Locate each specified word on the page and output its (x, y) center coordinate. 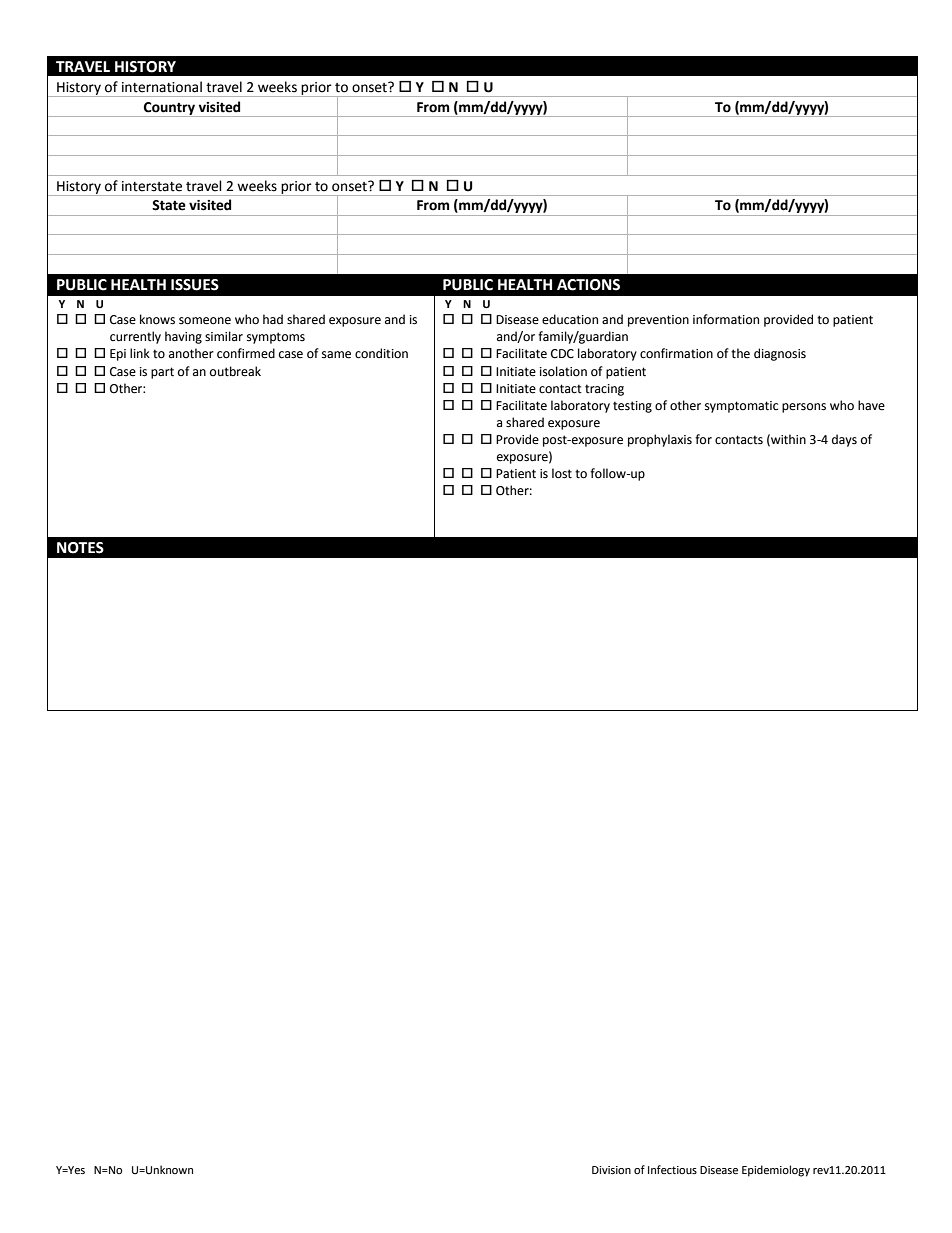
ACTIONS (588, 285)
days (844, 440)
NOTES (80, 548)
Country (170, 109)
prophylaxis (660, 440)
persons (804, 408)
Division (611, 1170)
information (726, 319)
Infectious (672, 1169)
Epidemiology (776, 1171)
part (162, 373)
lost (562, 473)
